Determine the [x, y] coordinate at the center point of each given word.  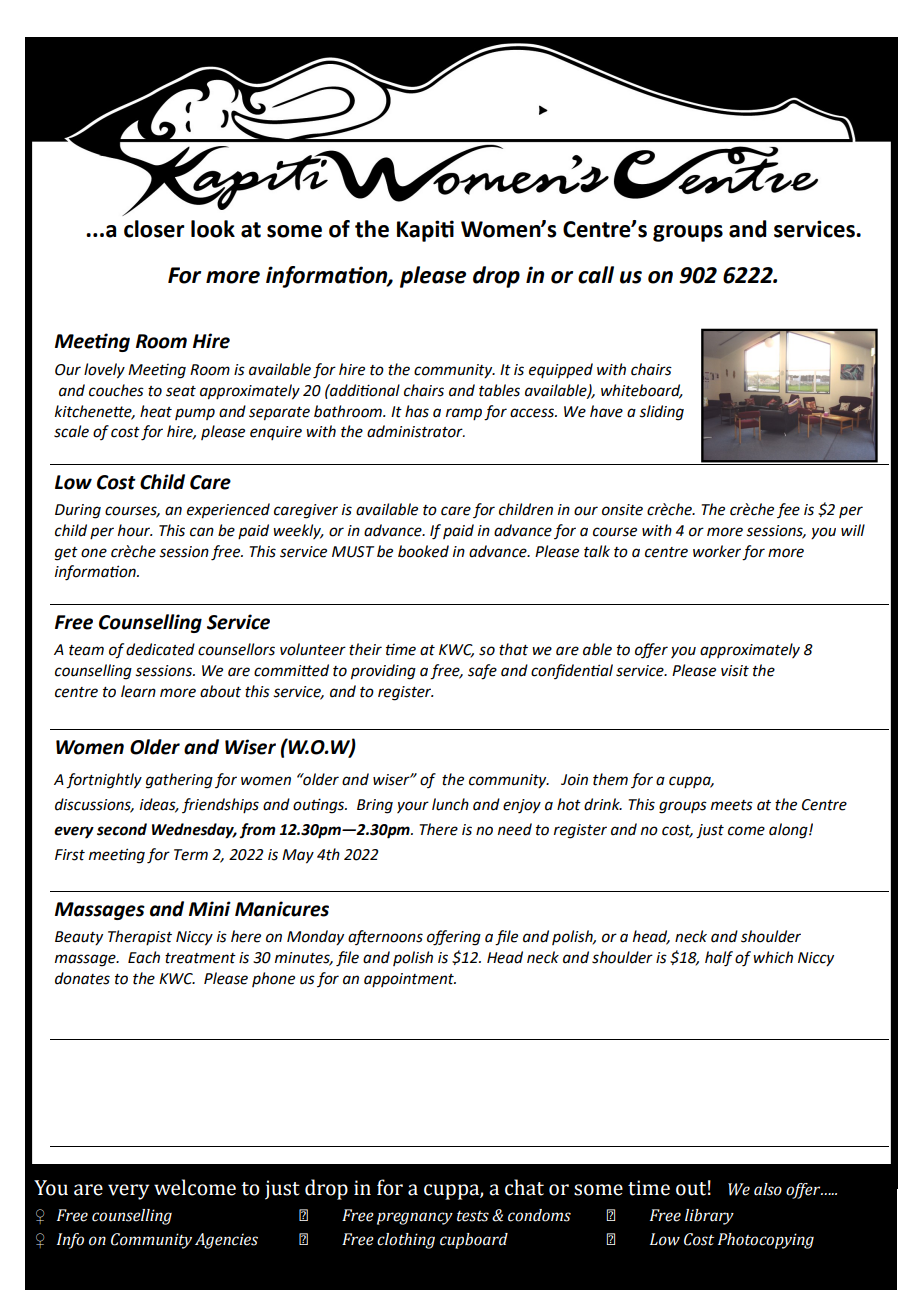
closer [154, 229]
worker [717, 551]
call [596, 275]
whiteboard [642, 391]
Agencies [226, 1241]
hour [135, 530]
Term [191, 855]
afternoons [385, 937]
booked [423, 551]
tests [473, 1216]
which [773, 957]
